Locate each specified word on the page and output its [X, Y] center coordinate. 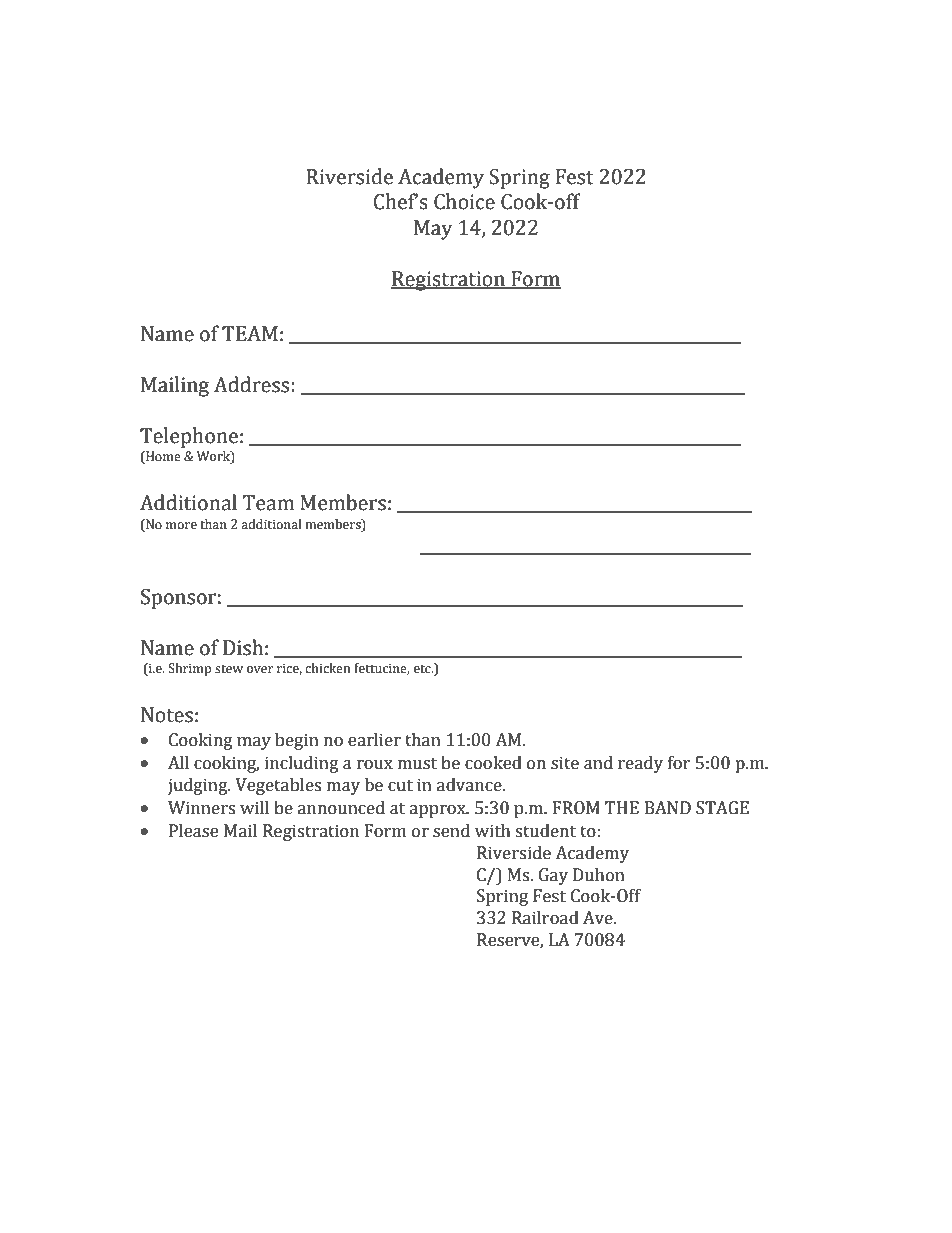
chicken [327, 668]
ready [640, 764]
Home [162, 457]
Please [193, 831]
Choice [464, 201]
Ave [599, 918]
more [181, 526]
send [451, 831]
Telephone [189, 437]
